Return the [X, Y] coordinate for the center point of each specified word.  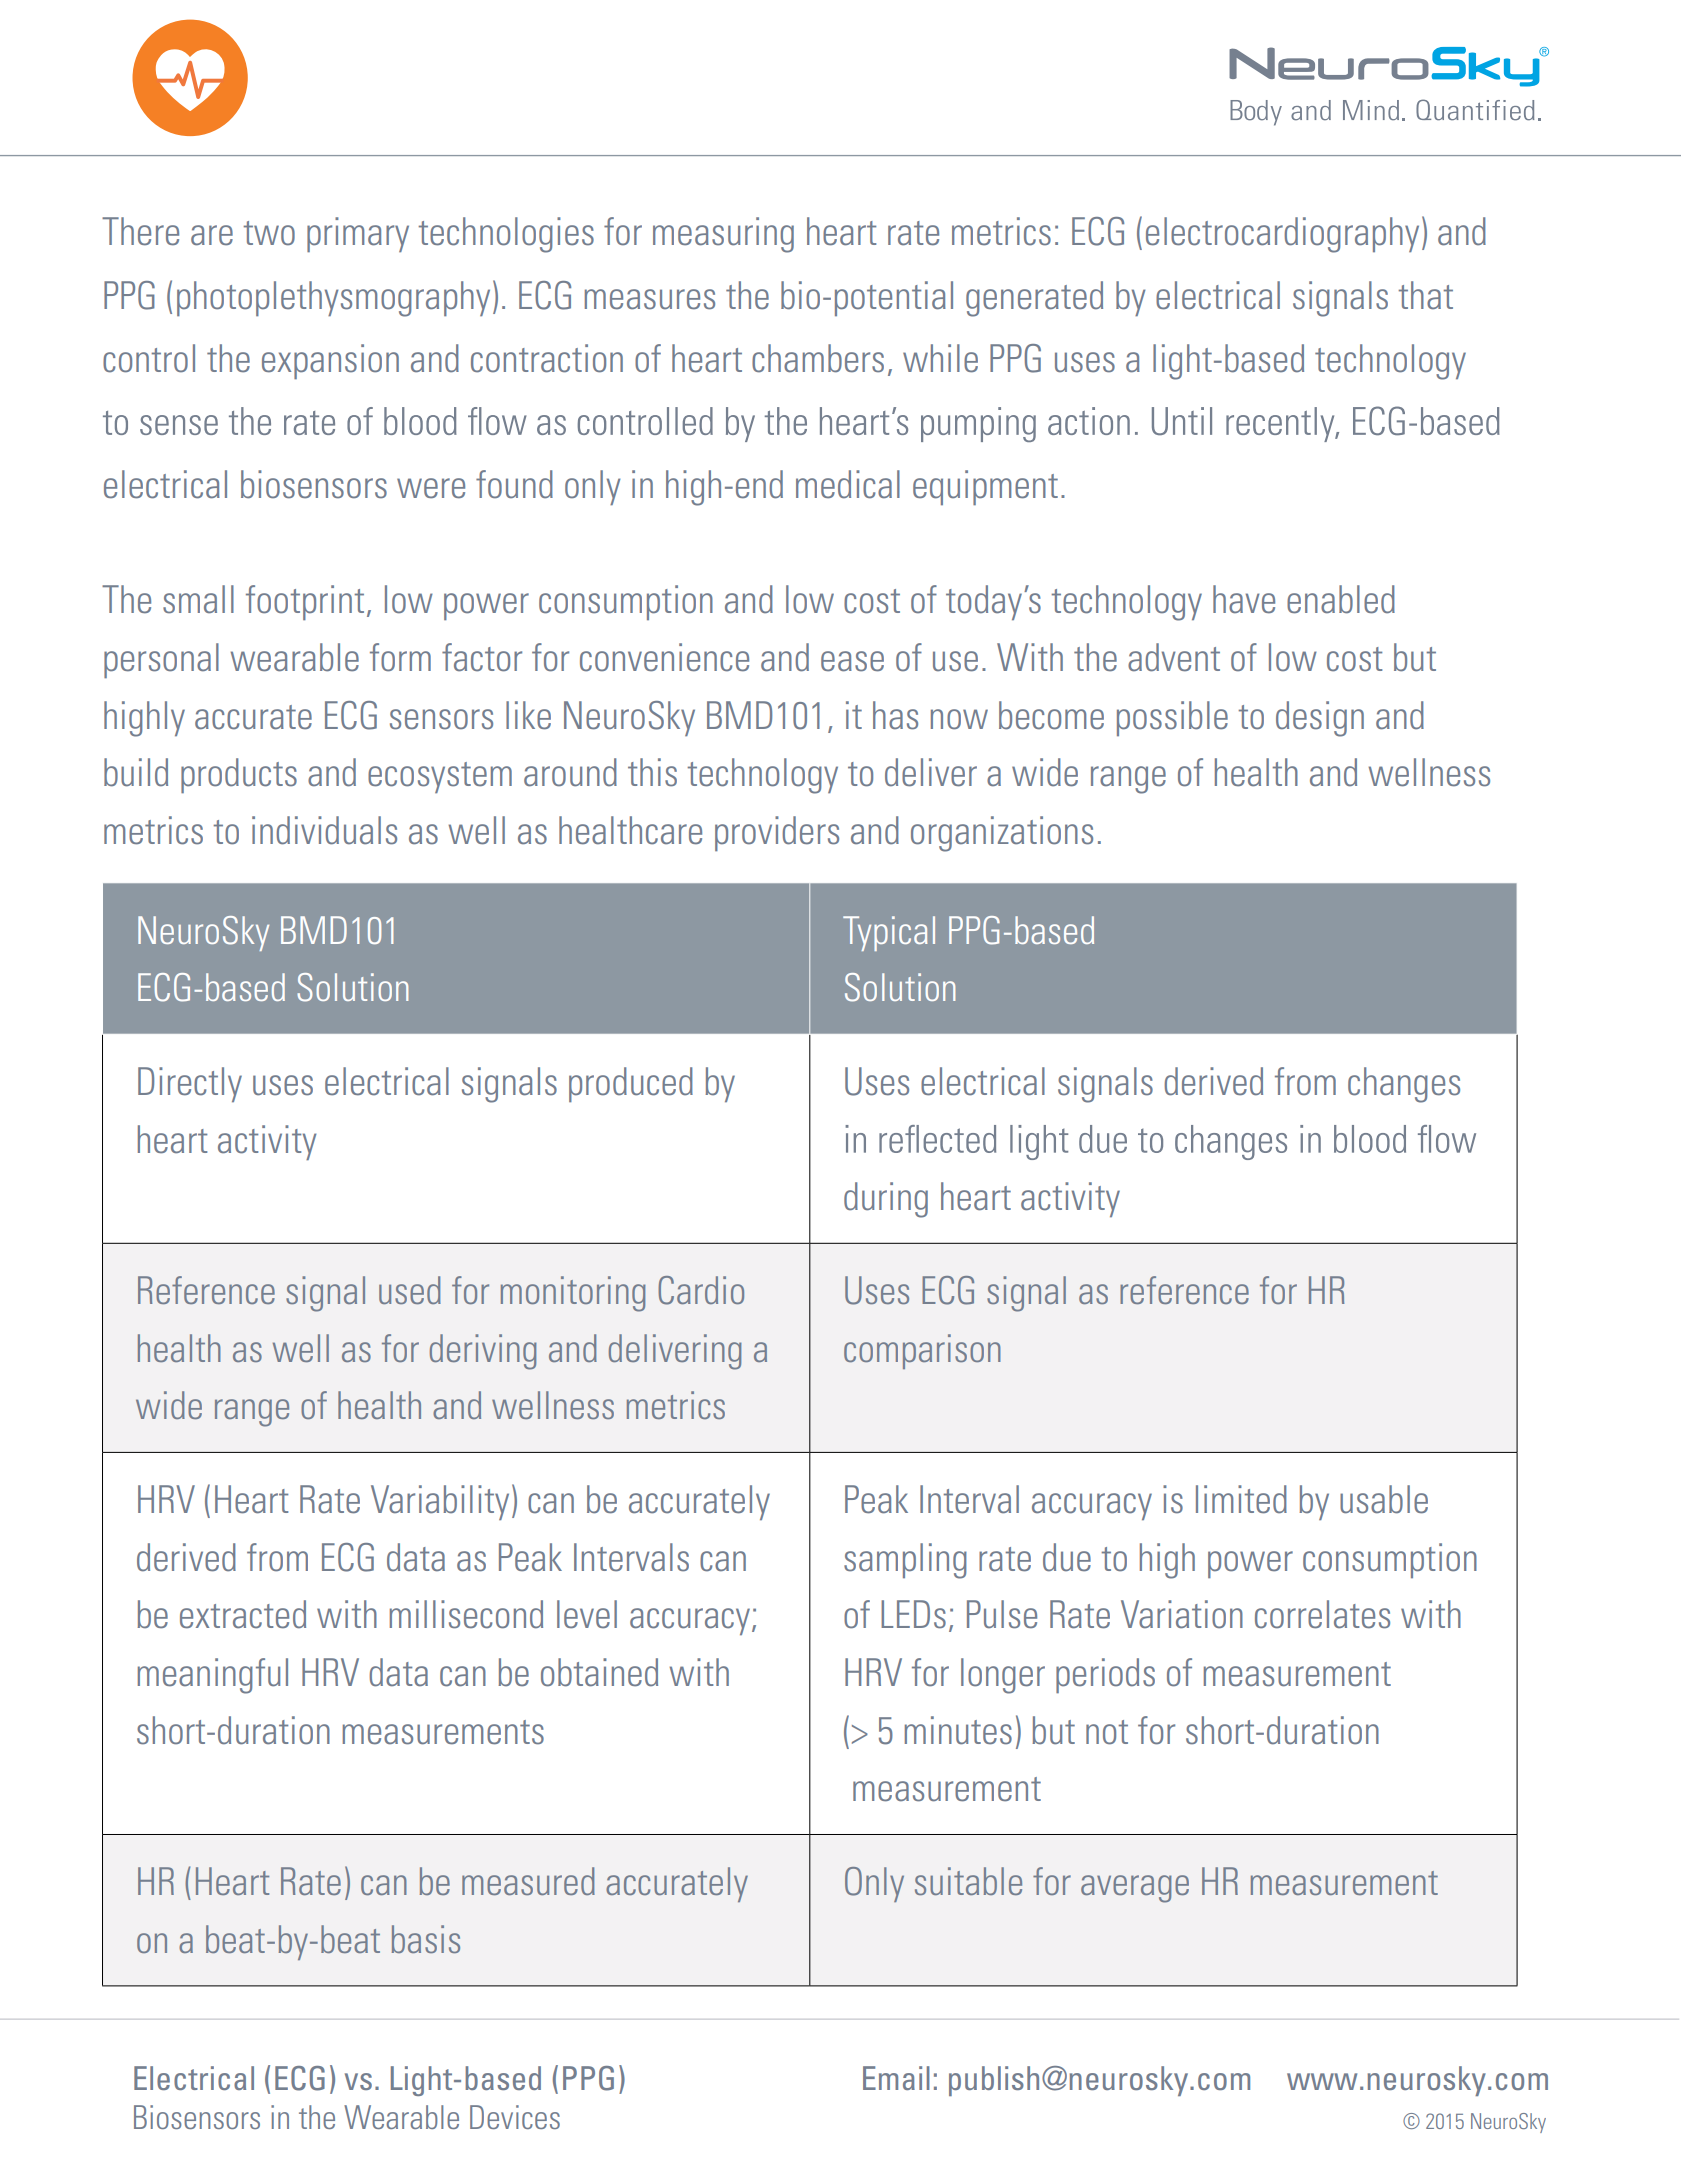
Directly [190, 1084]
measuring [723, 235]
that [1425, 295]
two [269, 233]
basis [426, 1939]
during [886, 1200]
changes [1404, 1085]
